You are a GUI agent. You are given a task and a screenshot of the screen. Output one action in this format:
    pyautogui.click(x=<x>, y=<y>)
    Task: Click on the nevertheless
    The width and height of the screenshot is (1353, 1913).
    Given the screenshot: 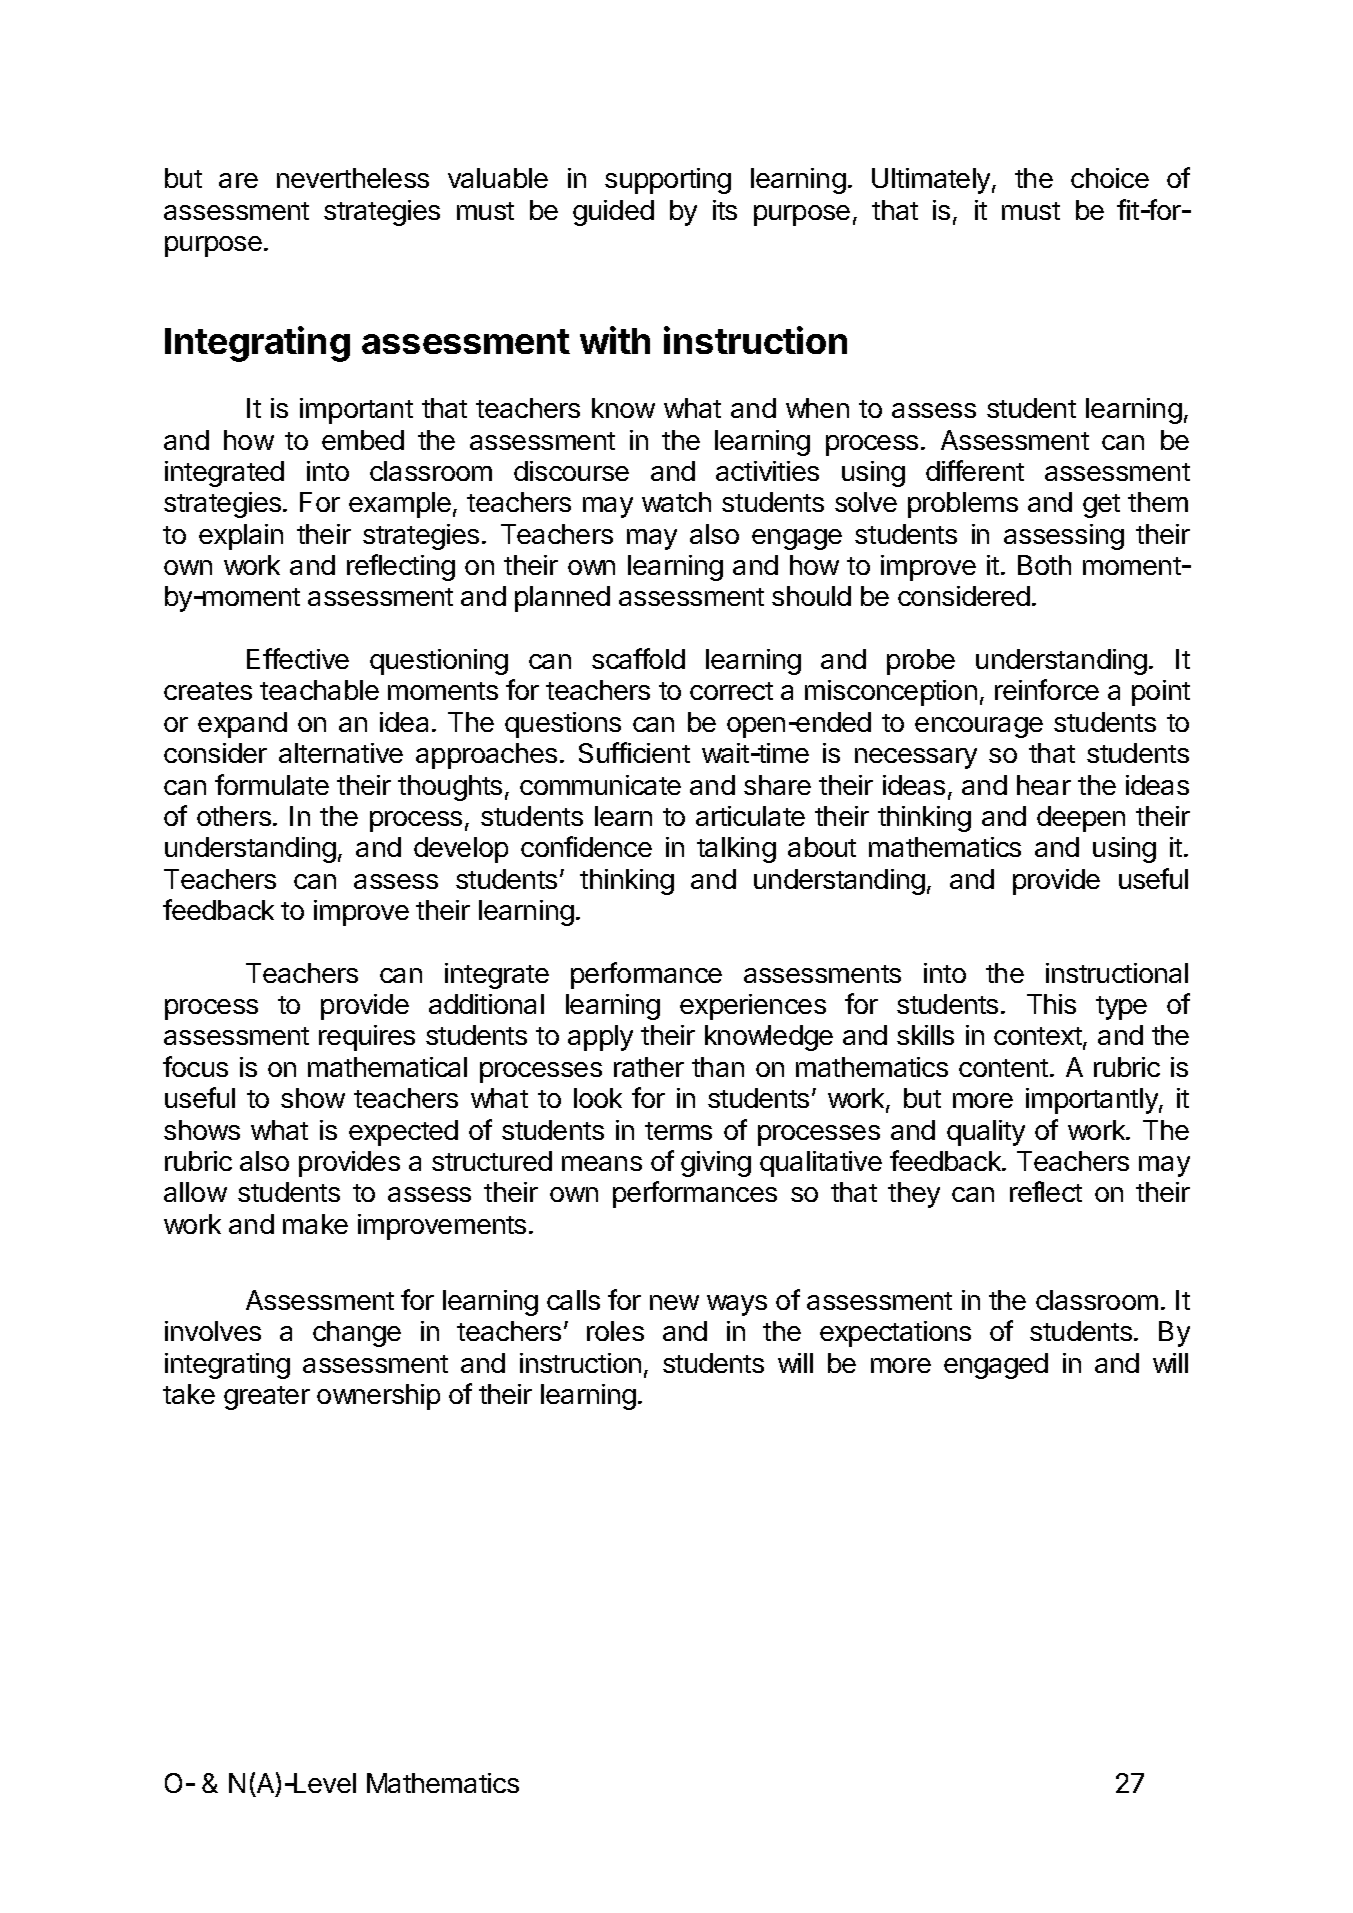 What is the action you would take?
    pyautogui.click(x=353, y=178)
